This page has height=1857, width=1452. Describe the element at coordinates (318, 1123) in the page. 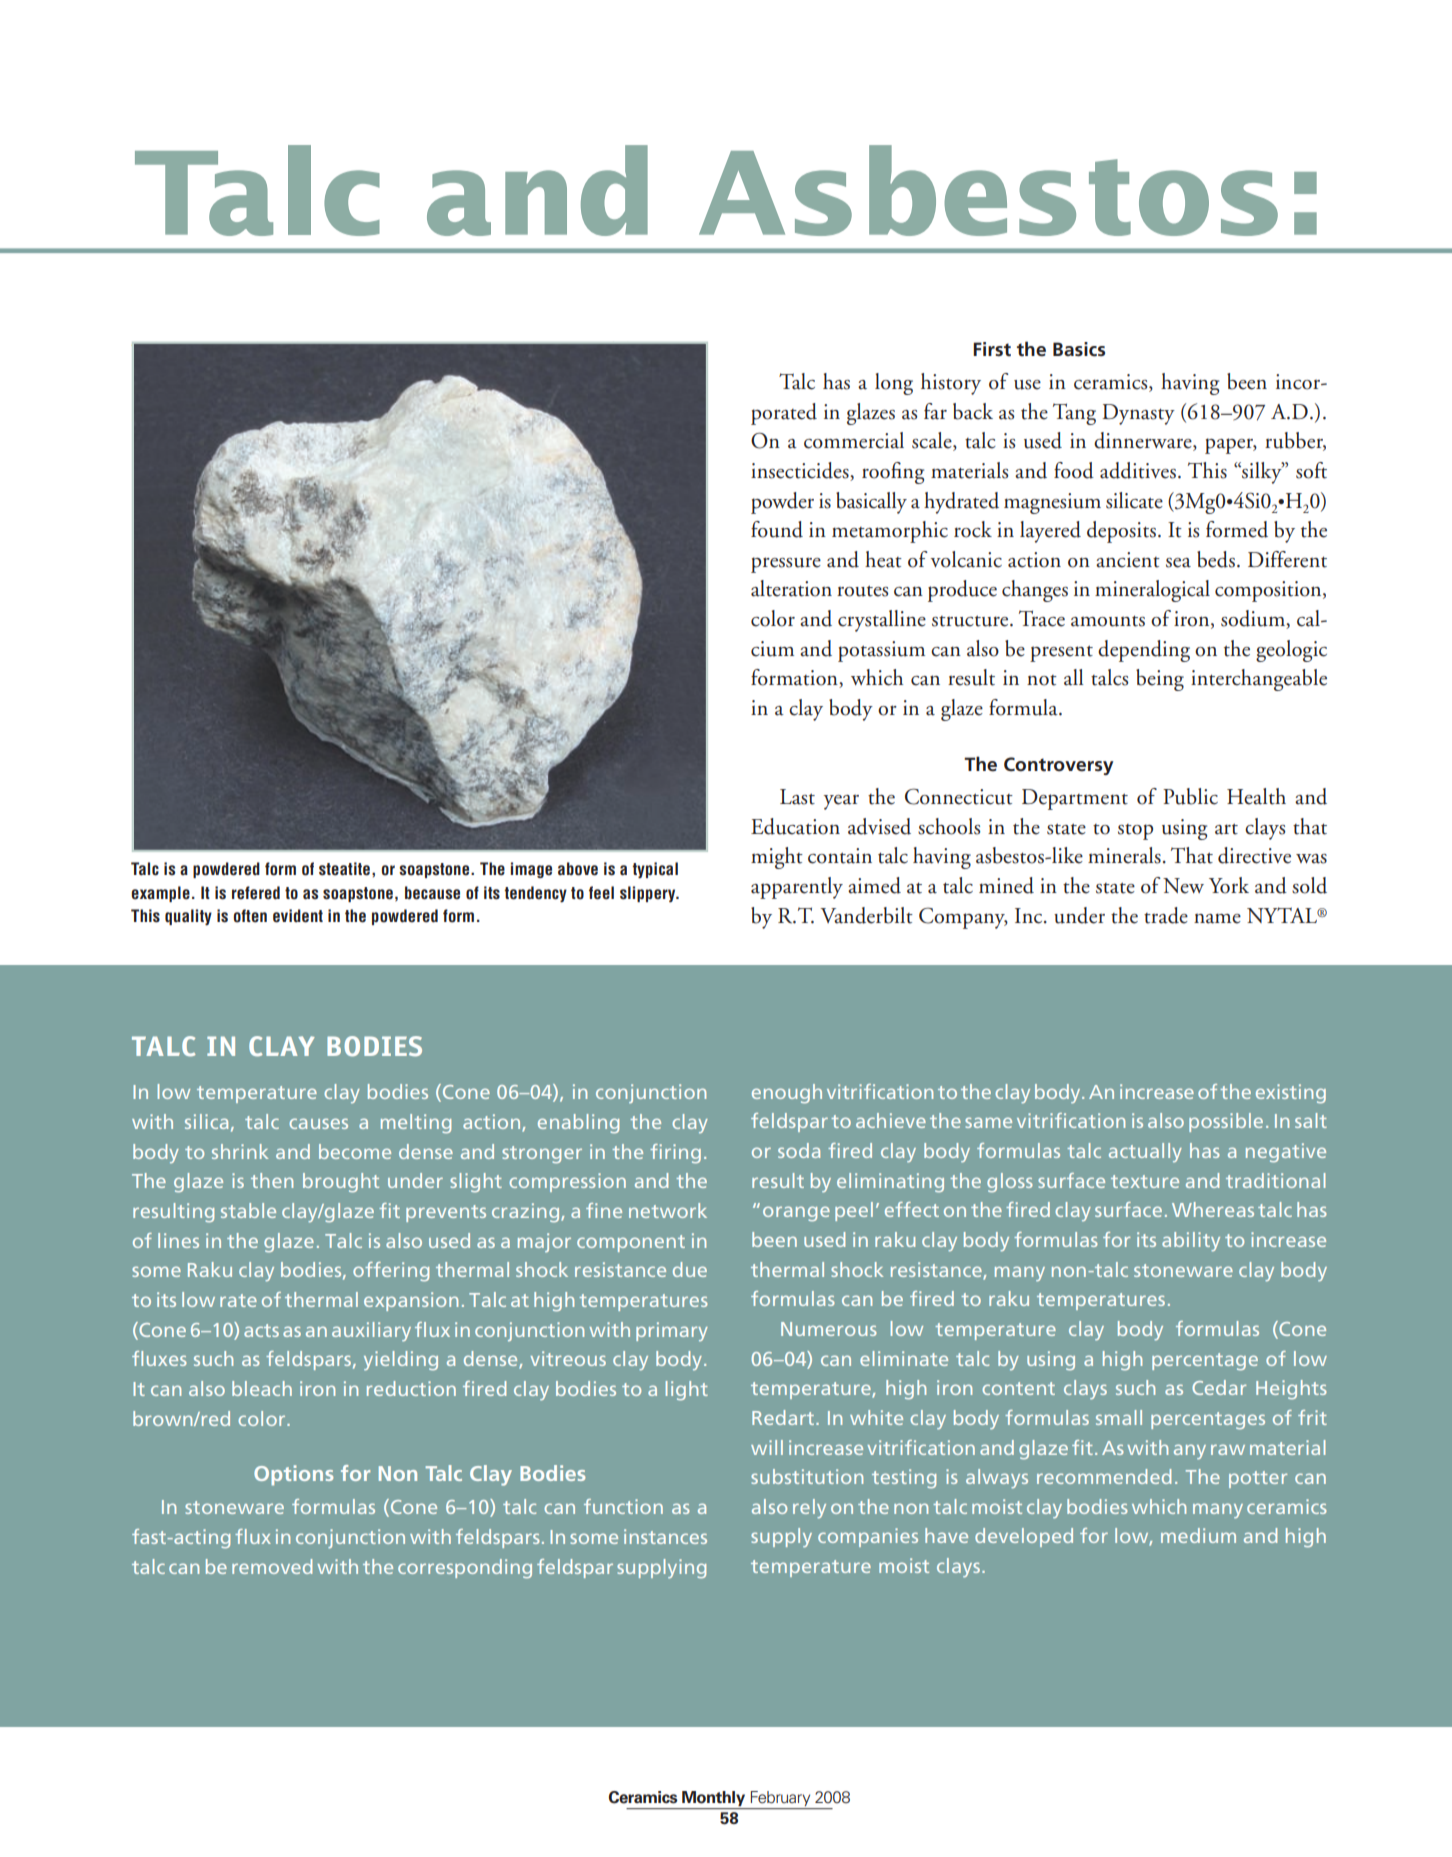

I see `causes` at that location.
